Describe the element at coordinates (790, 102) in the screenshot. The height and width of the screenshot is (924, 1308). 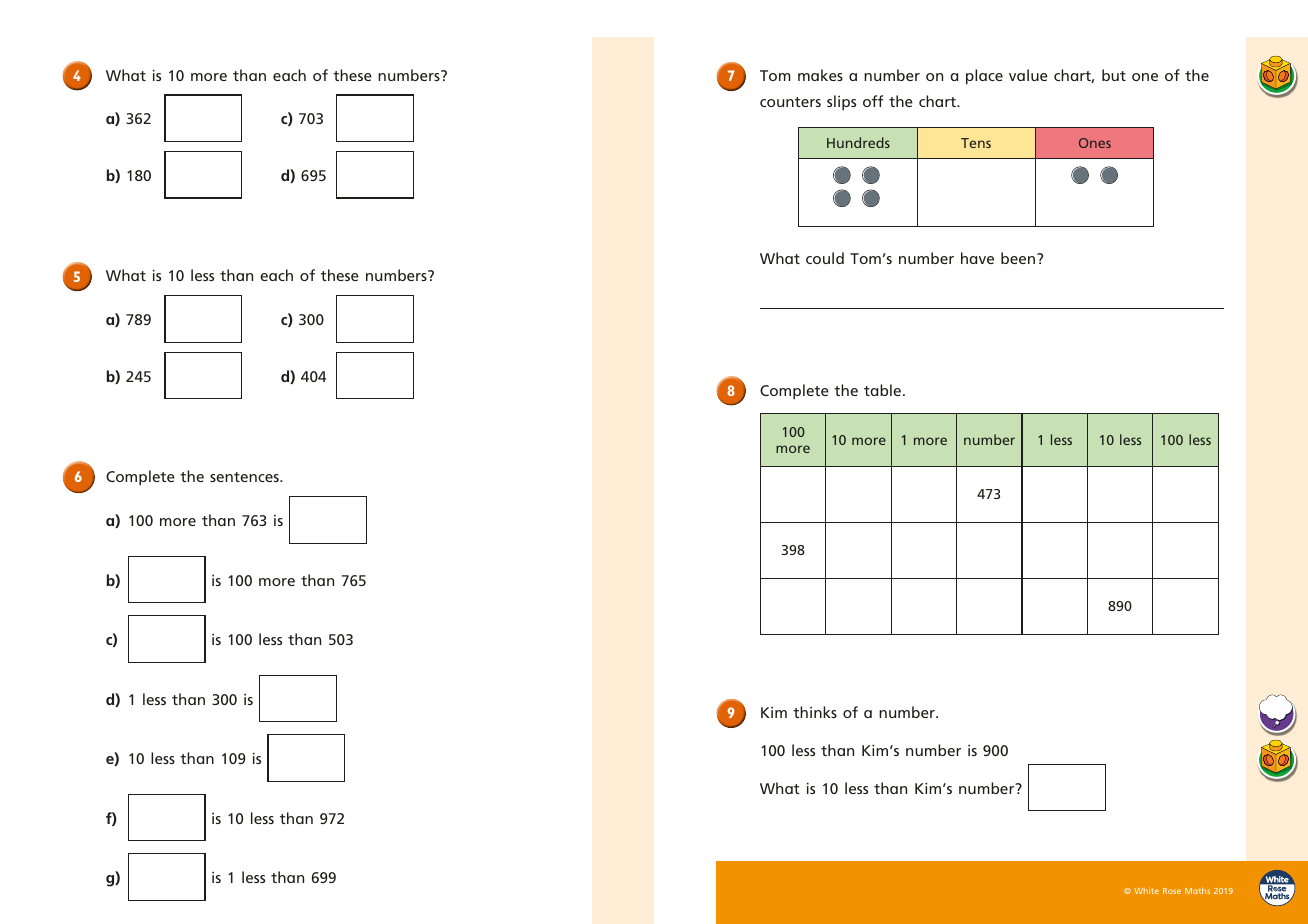
I see `counters` at that location.
